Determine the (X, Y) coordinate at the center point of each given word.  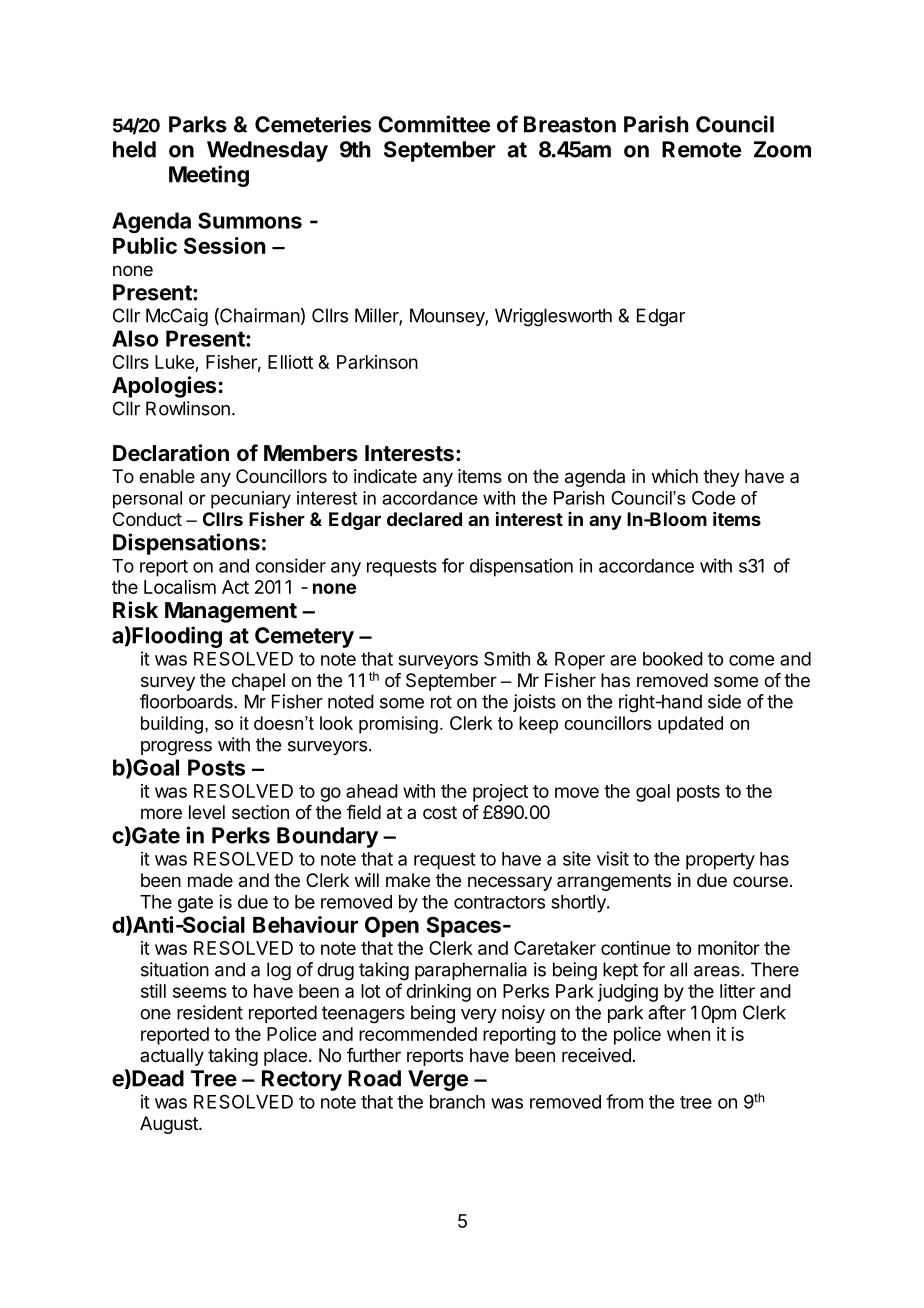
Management (231, 612)
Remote (701, 149)
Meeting (209, 176)
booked (673, 659)
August (170, 1125)
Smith (507, 658)
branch (457, 1102)
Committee (434, 124)
